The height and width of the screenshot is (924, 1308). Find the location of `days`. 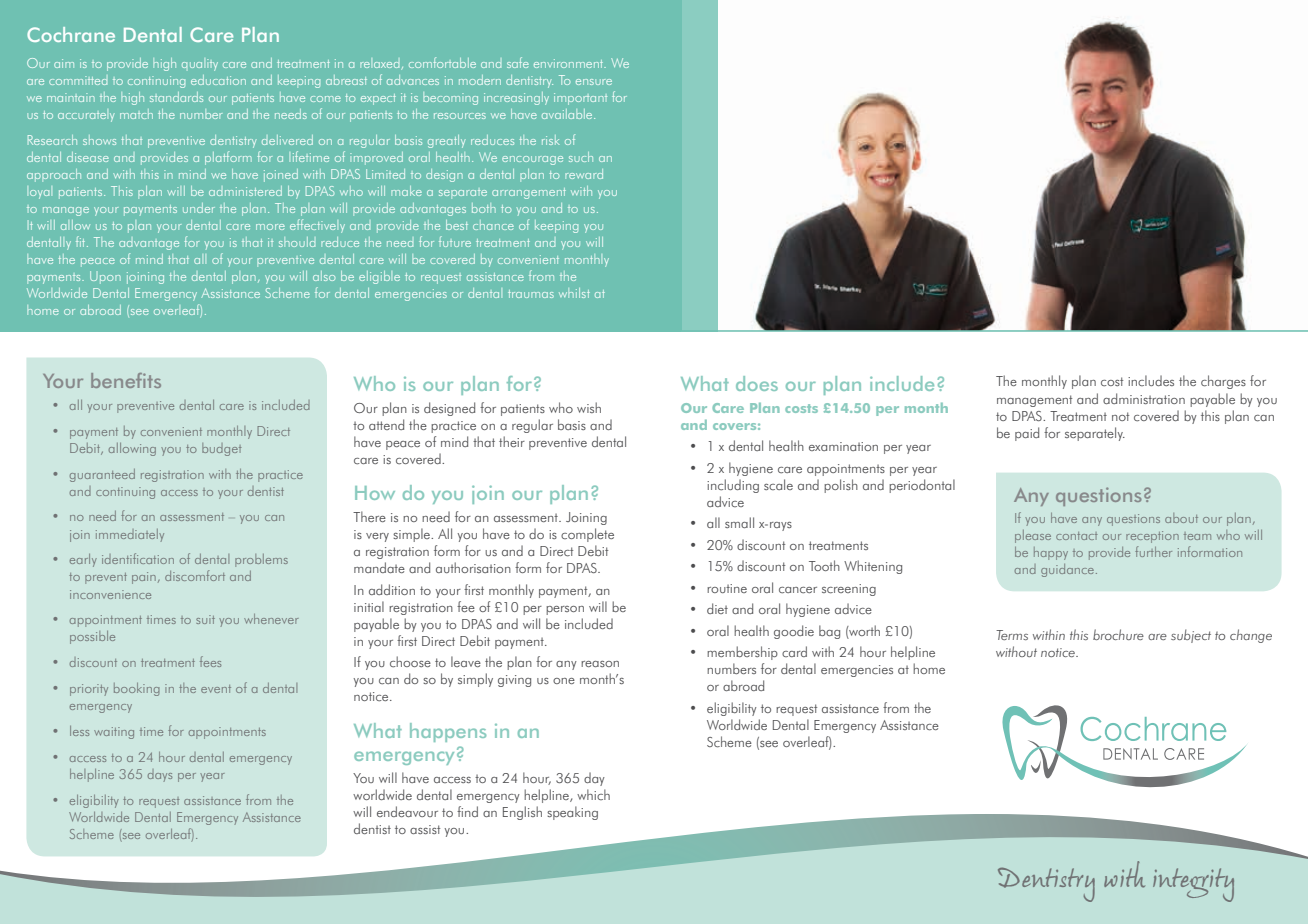

days is located at coordinates (160, 775).
